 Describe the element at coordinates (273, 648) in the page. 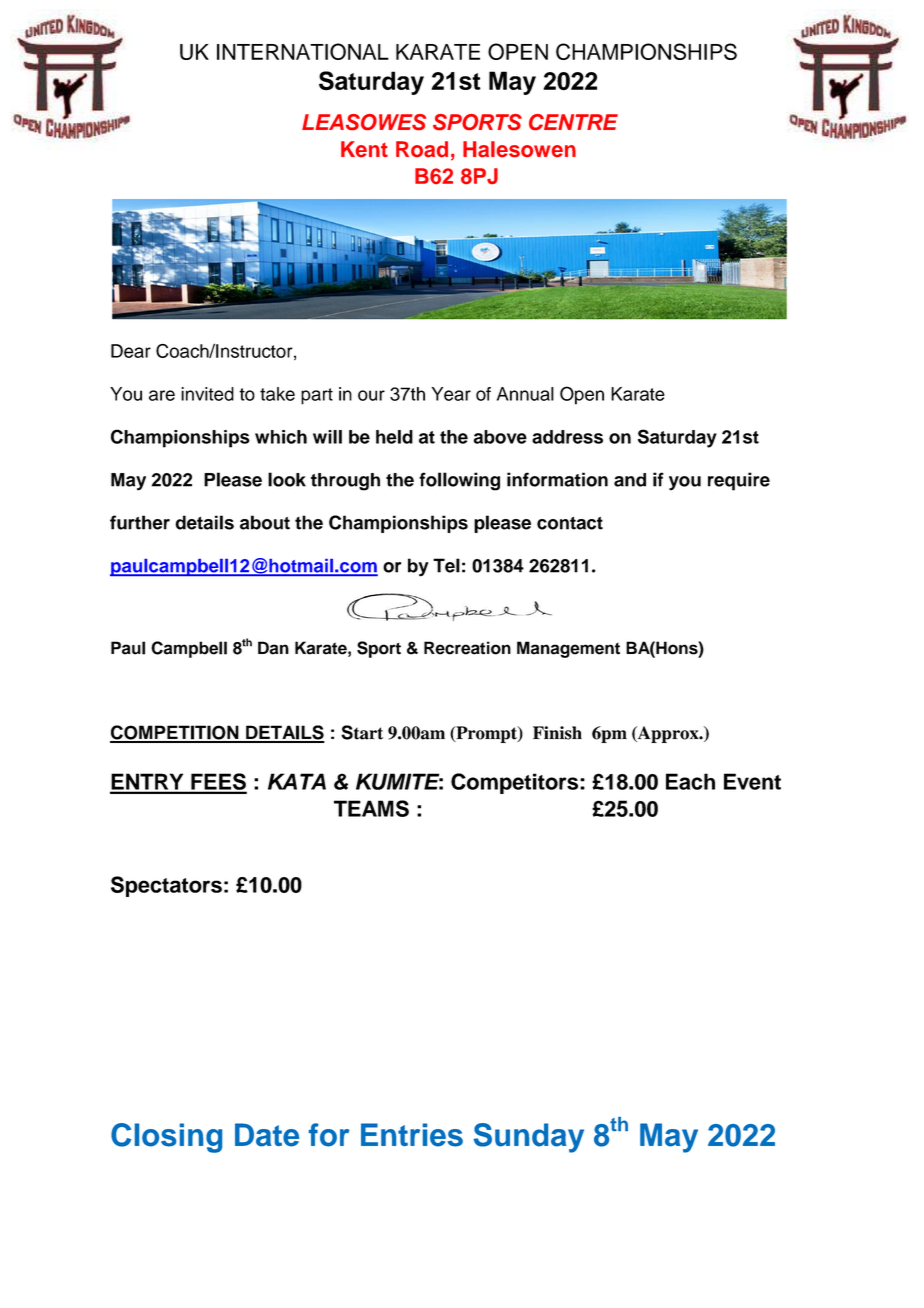

I see `Dan` at that location.
